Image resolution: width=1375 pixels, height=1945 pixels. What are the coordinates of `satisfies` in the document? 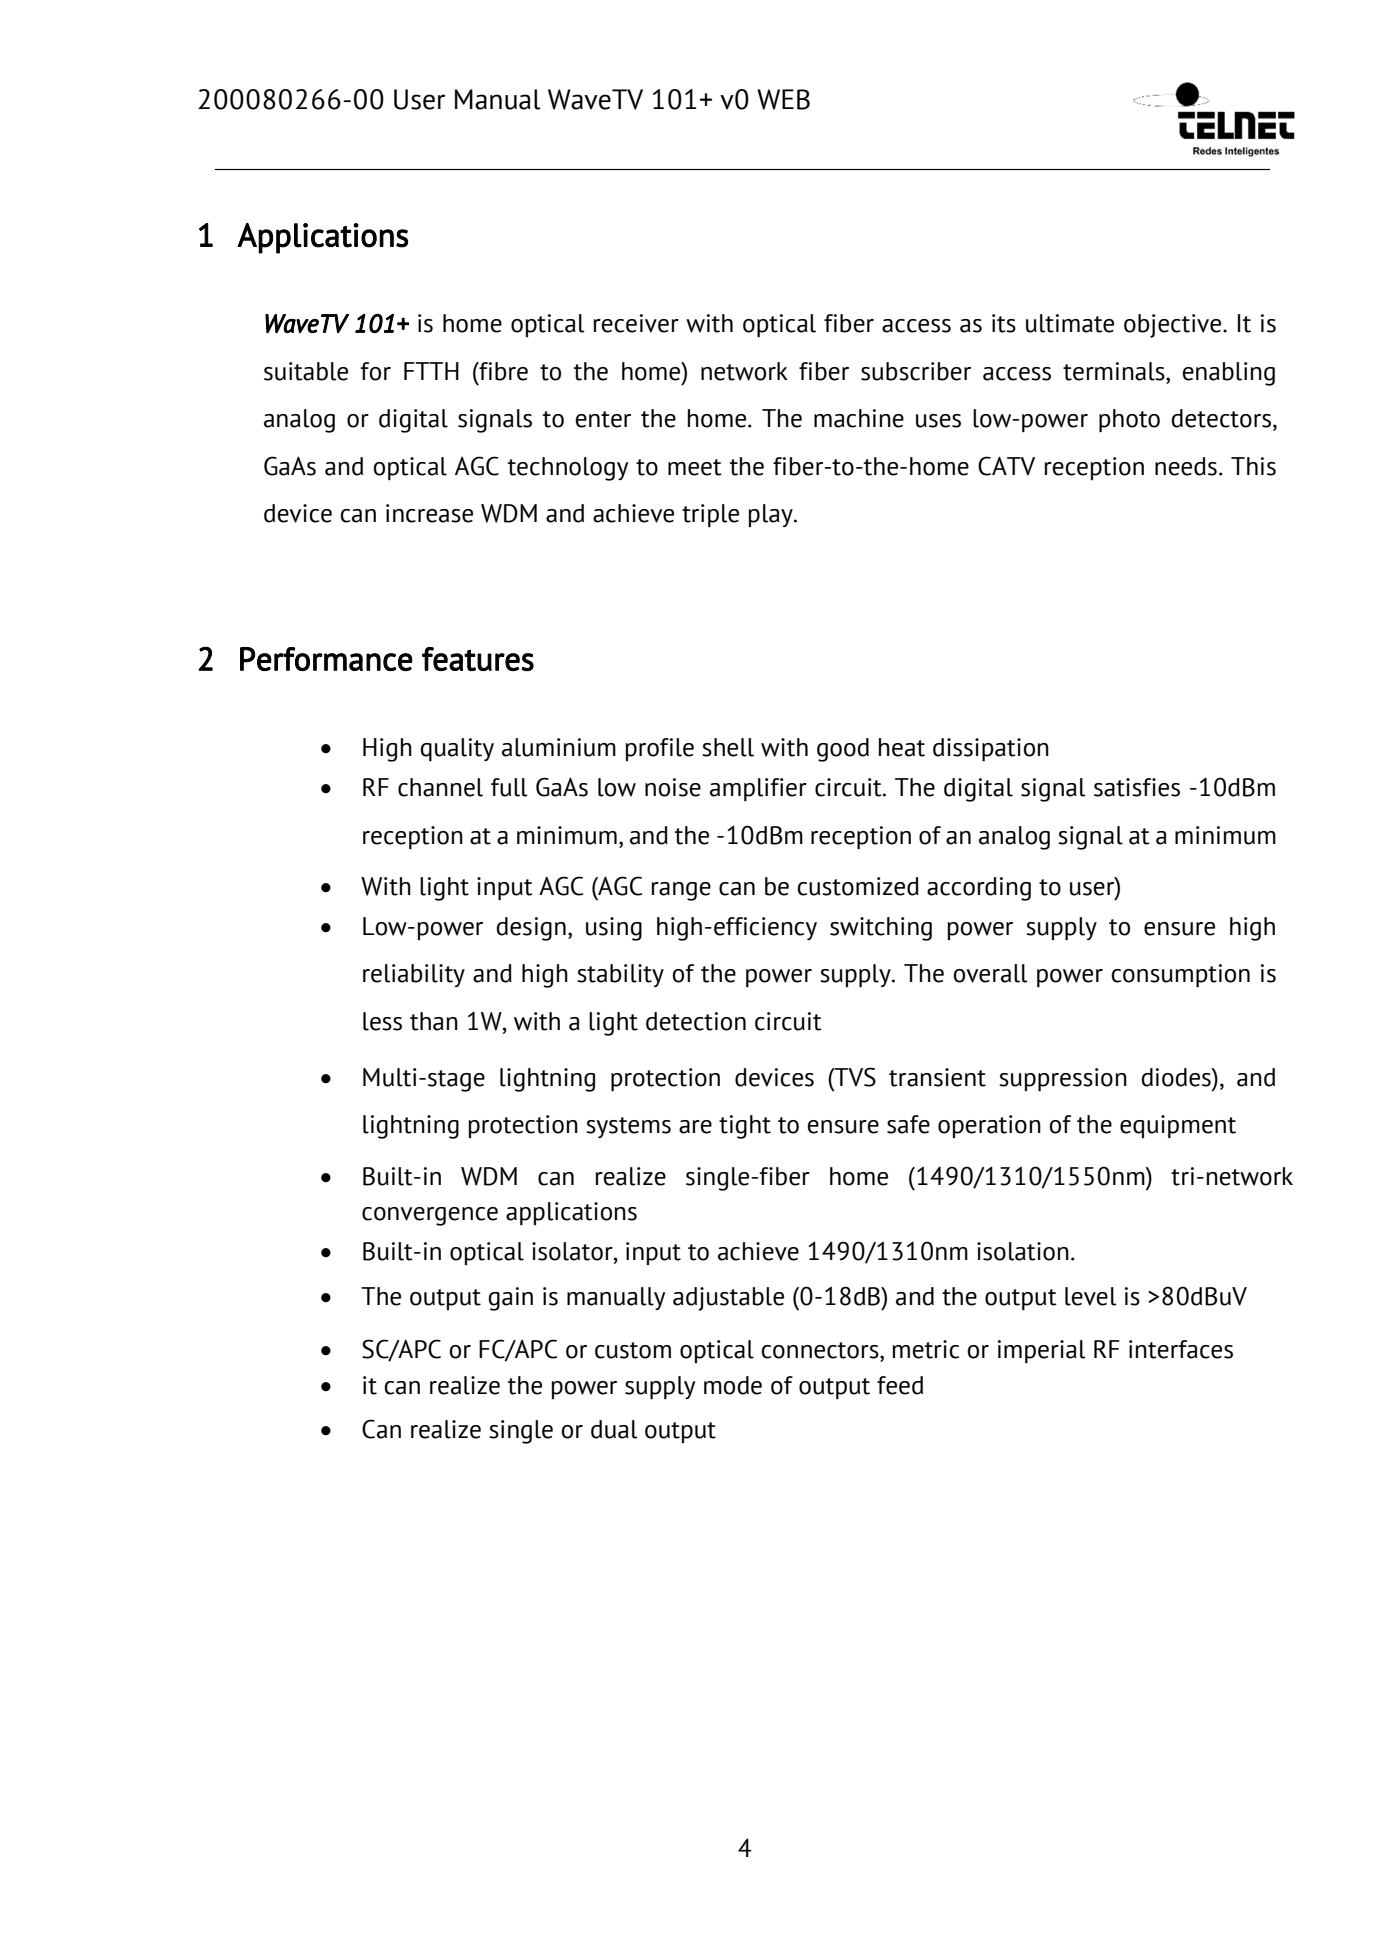 It's located at (1137, 787).
